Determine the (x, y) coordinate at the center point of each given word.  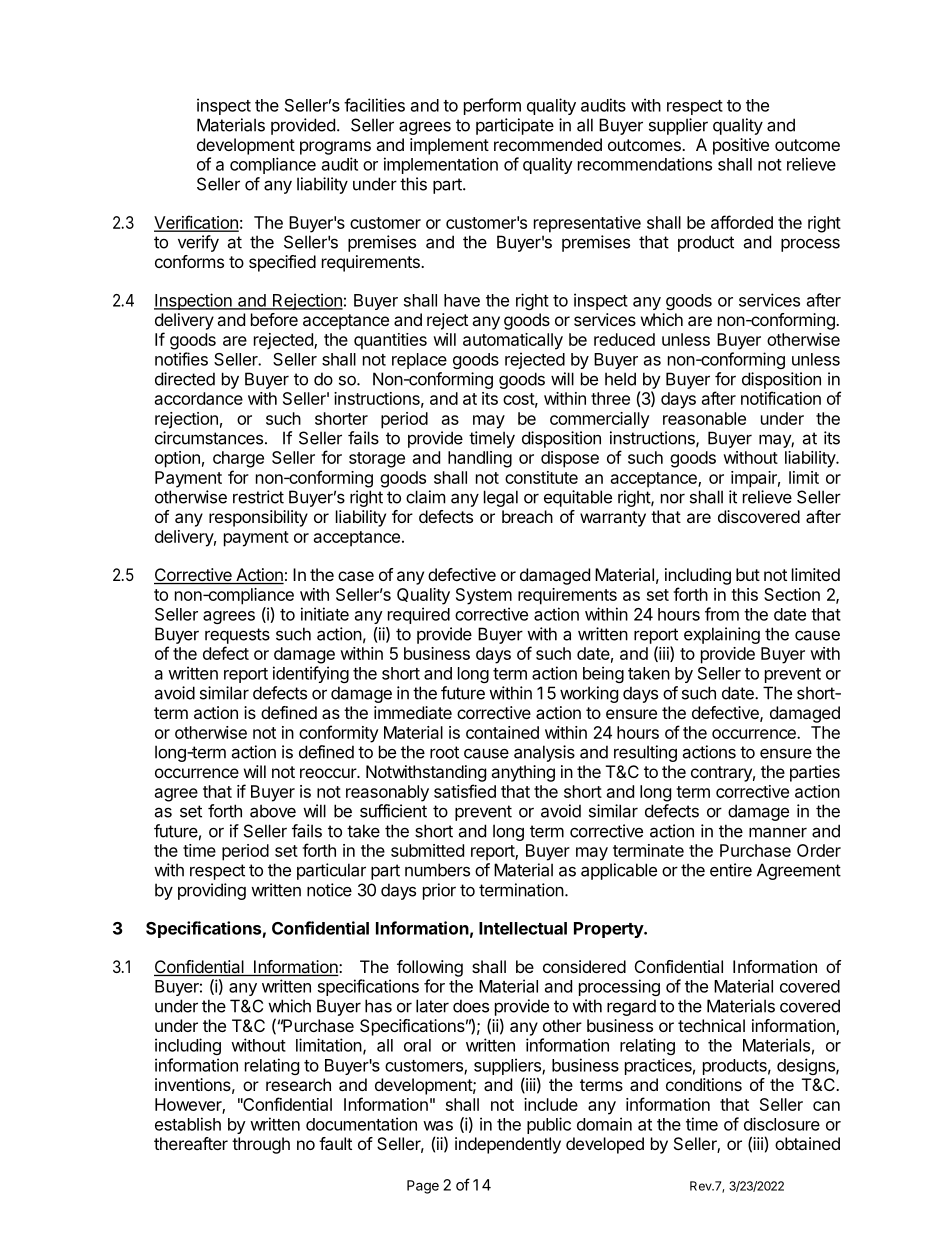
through (261, 1145)
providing (212, 891)
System (484, 596)
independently (508, 1145)
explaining (722, 635)
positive (741, 146)
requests (237, 636)
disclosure (782, 1124)
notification (781, 398)
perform (492, 106)
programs (335, 148)
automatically (513, 341)
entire (731, 870)
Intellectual (523, 928)
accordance (199, 398)
